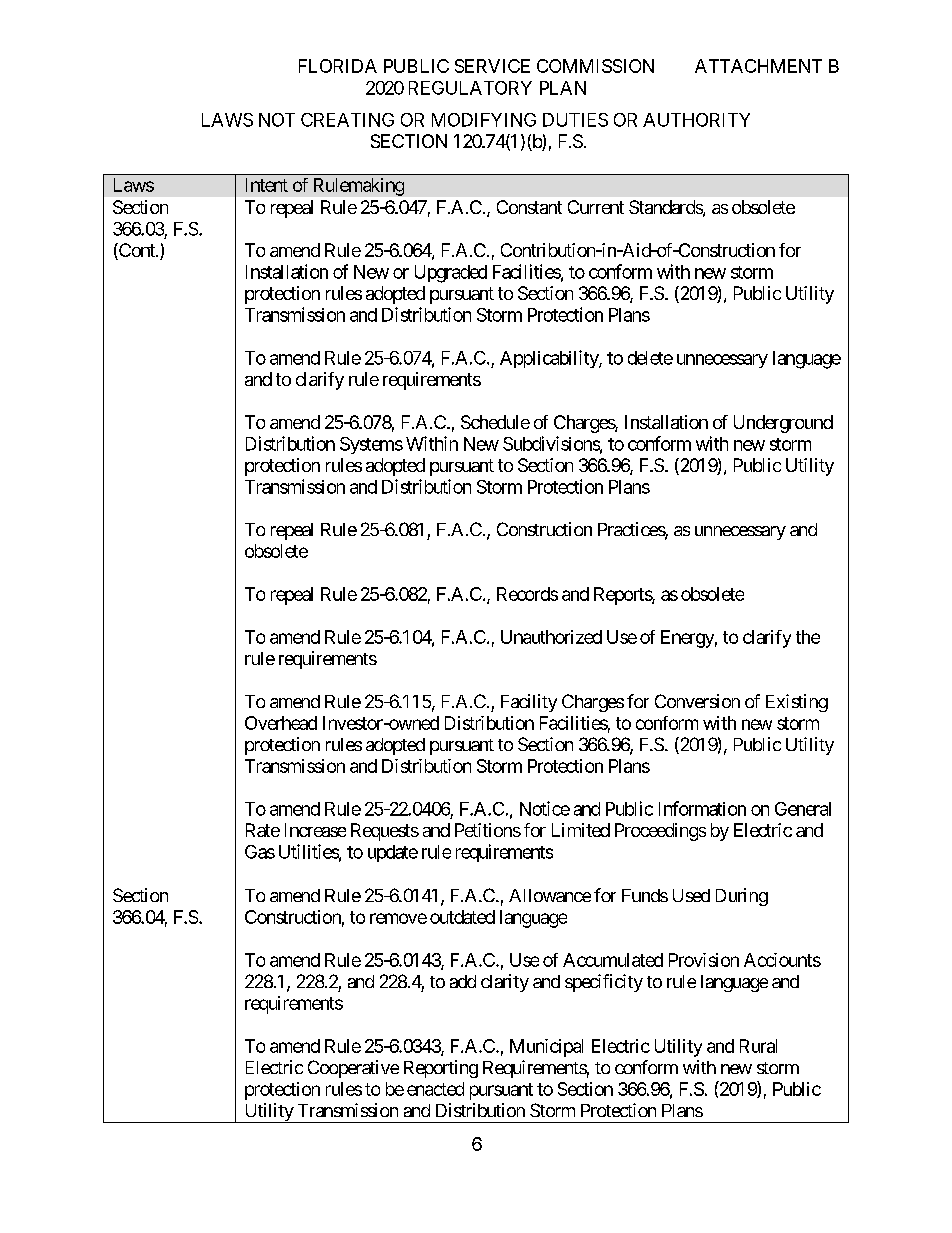 The image size is (952, 1233). What do you see at coordinates (808, 637) in the screenshot?
I see `the` at bounding box center [808, 637].
